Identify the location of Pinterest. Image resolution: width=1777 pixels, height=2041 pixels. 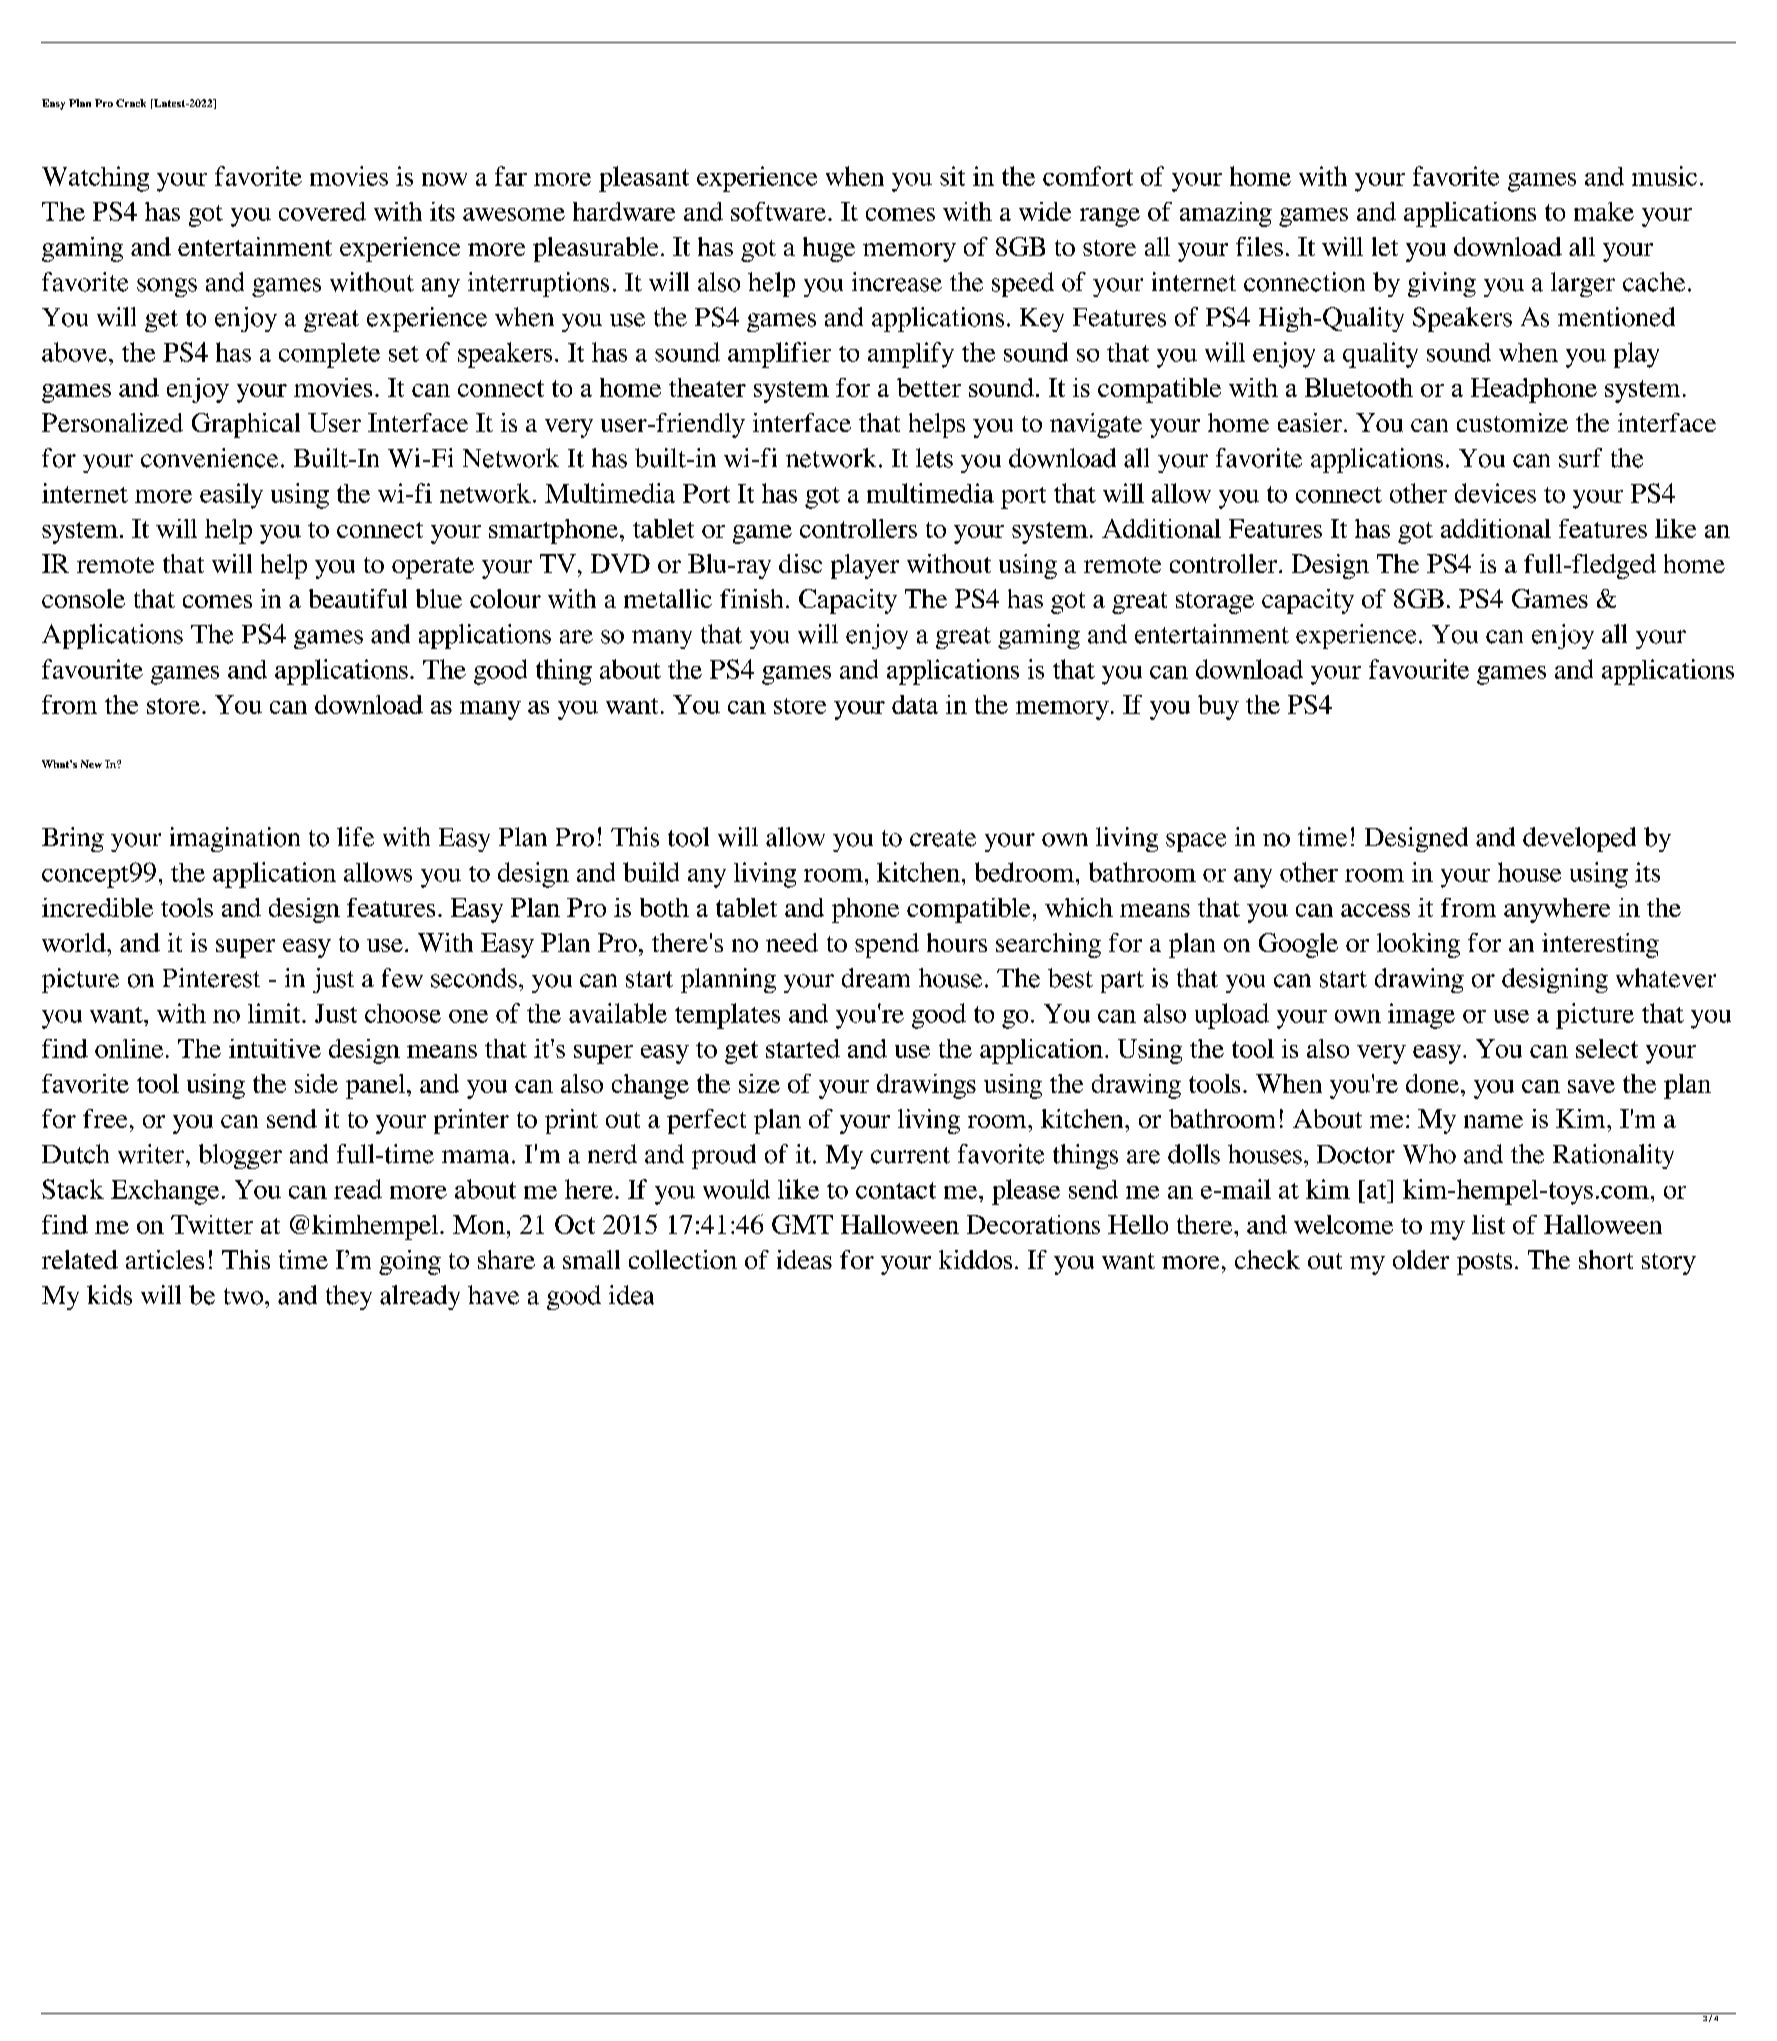
(211, 978).
